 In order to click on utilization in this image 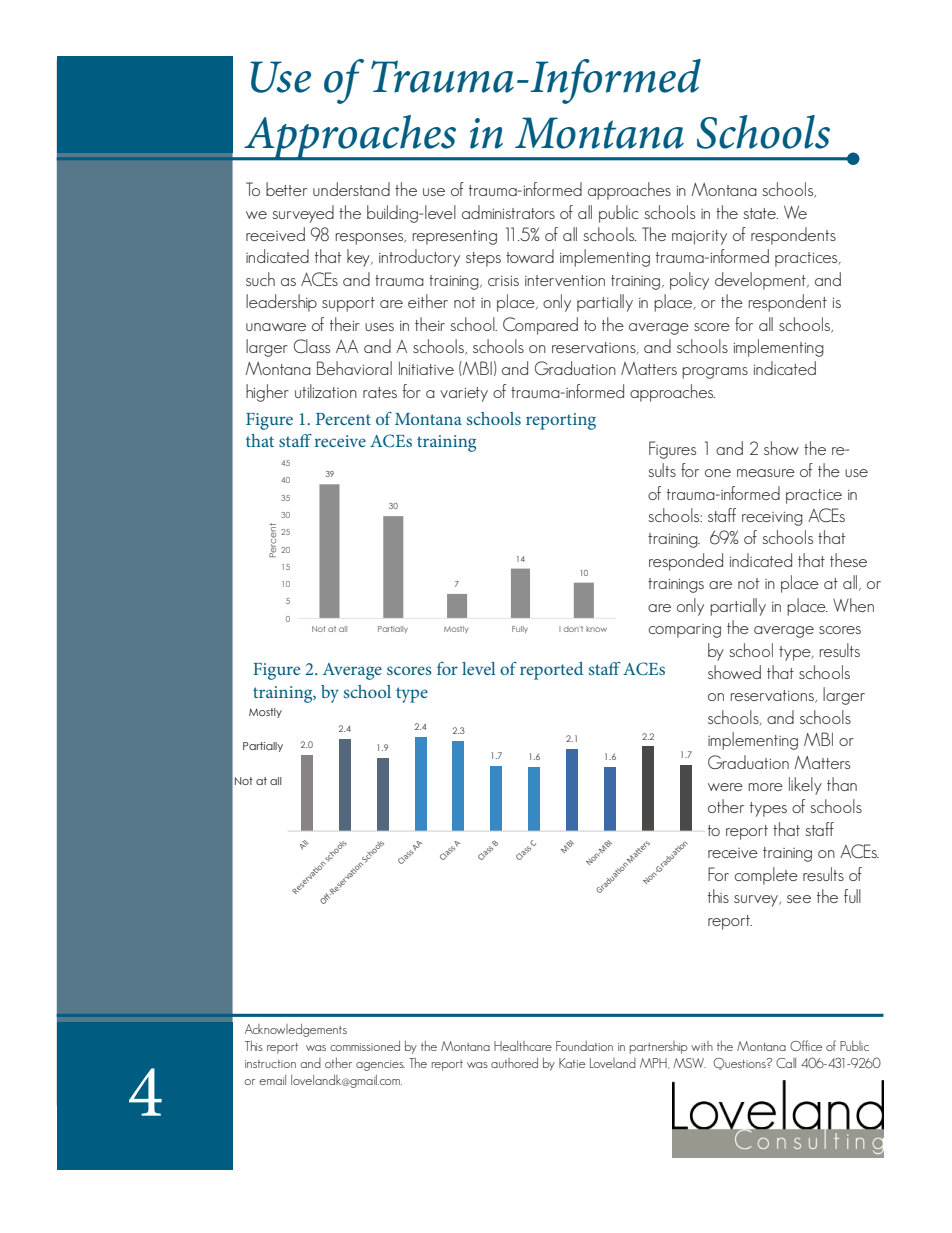, I will do `click(326, 391)`.
